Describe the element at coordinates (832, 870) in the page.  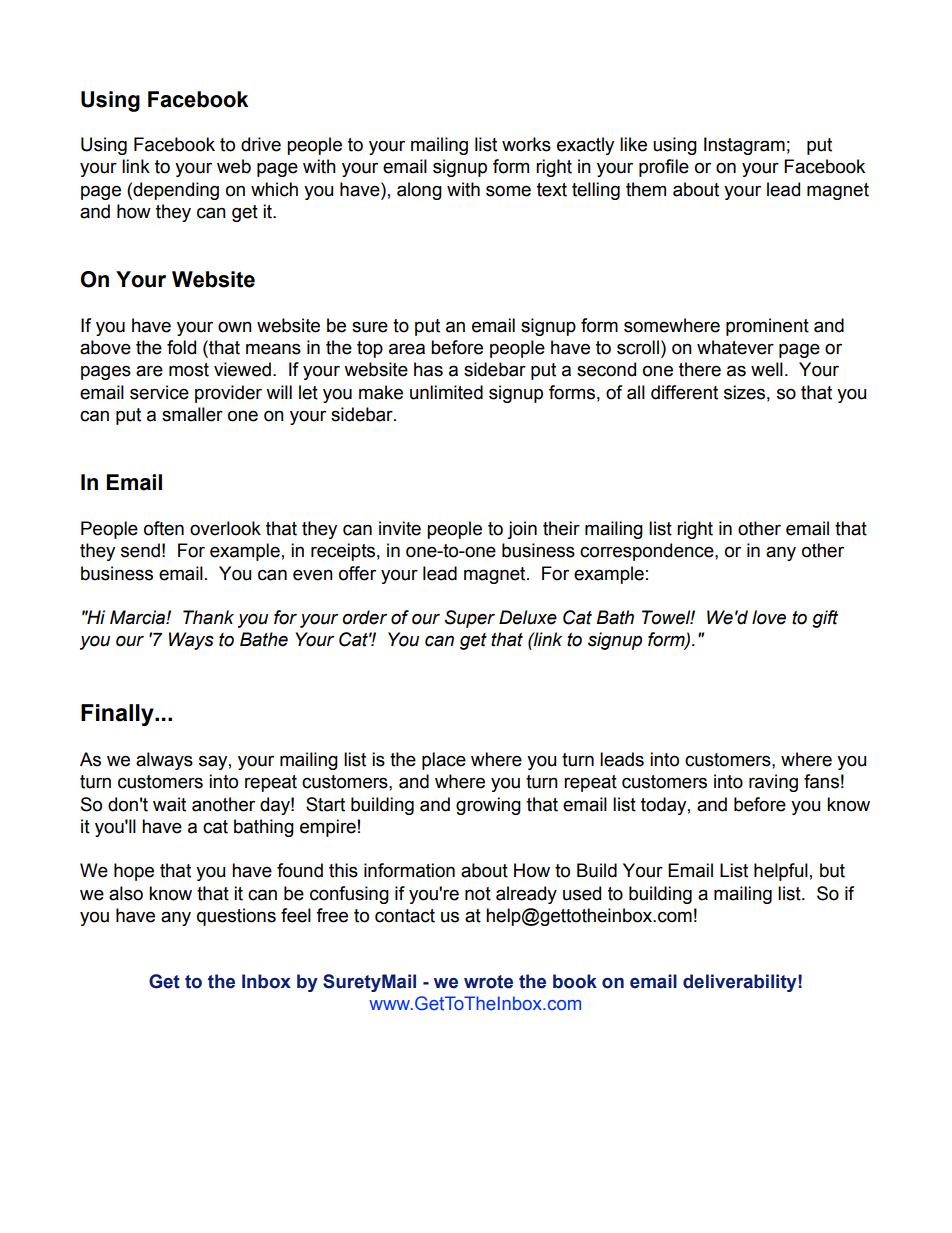
I see `but` at that location.
